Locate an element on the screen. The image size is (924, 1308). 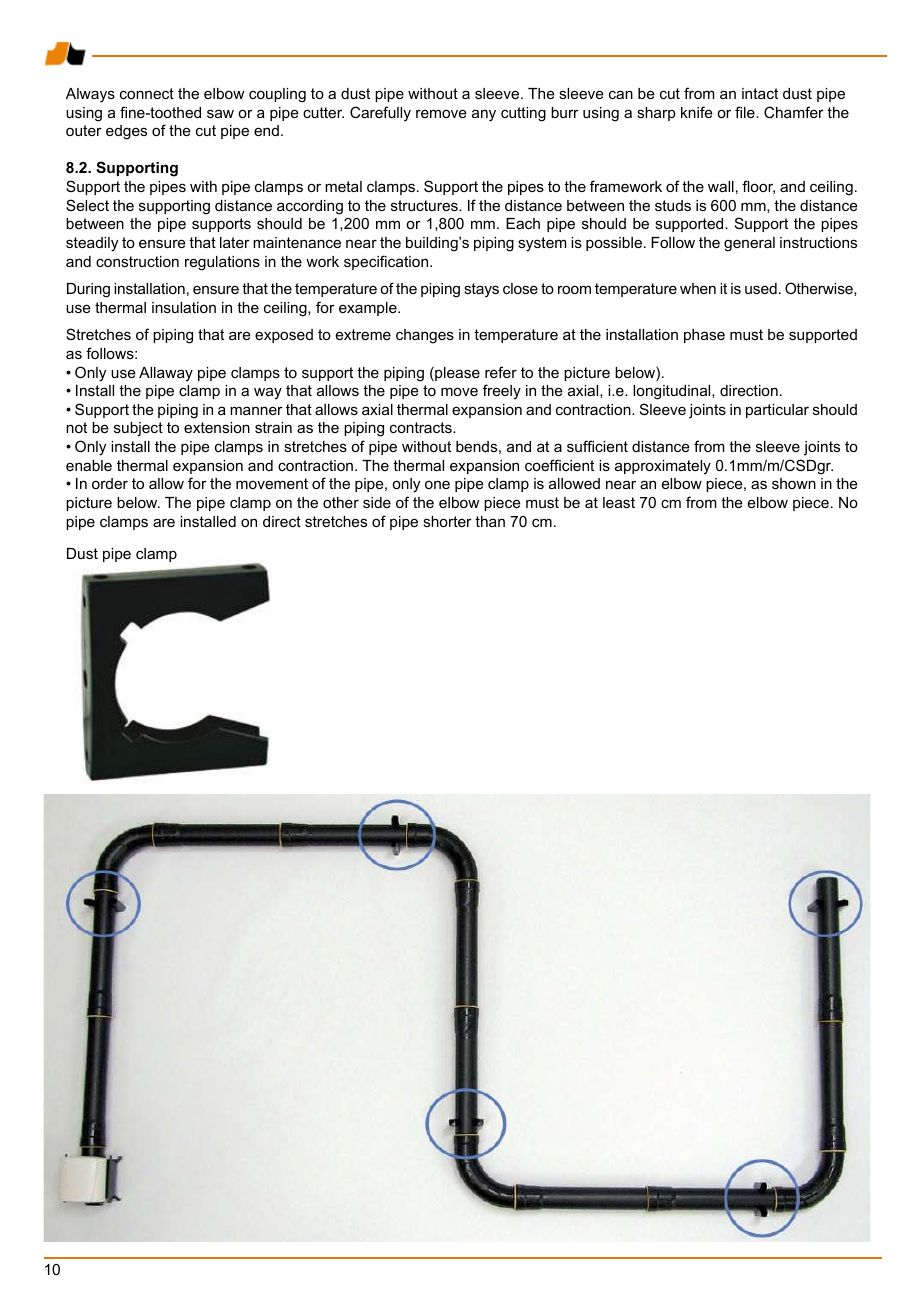
stays is located at coordinates (481, 290).
